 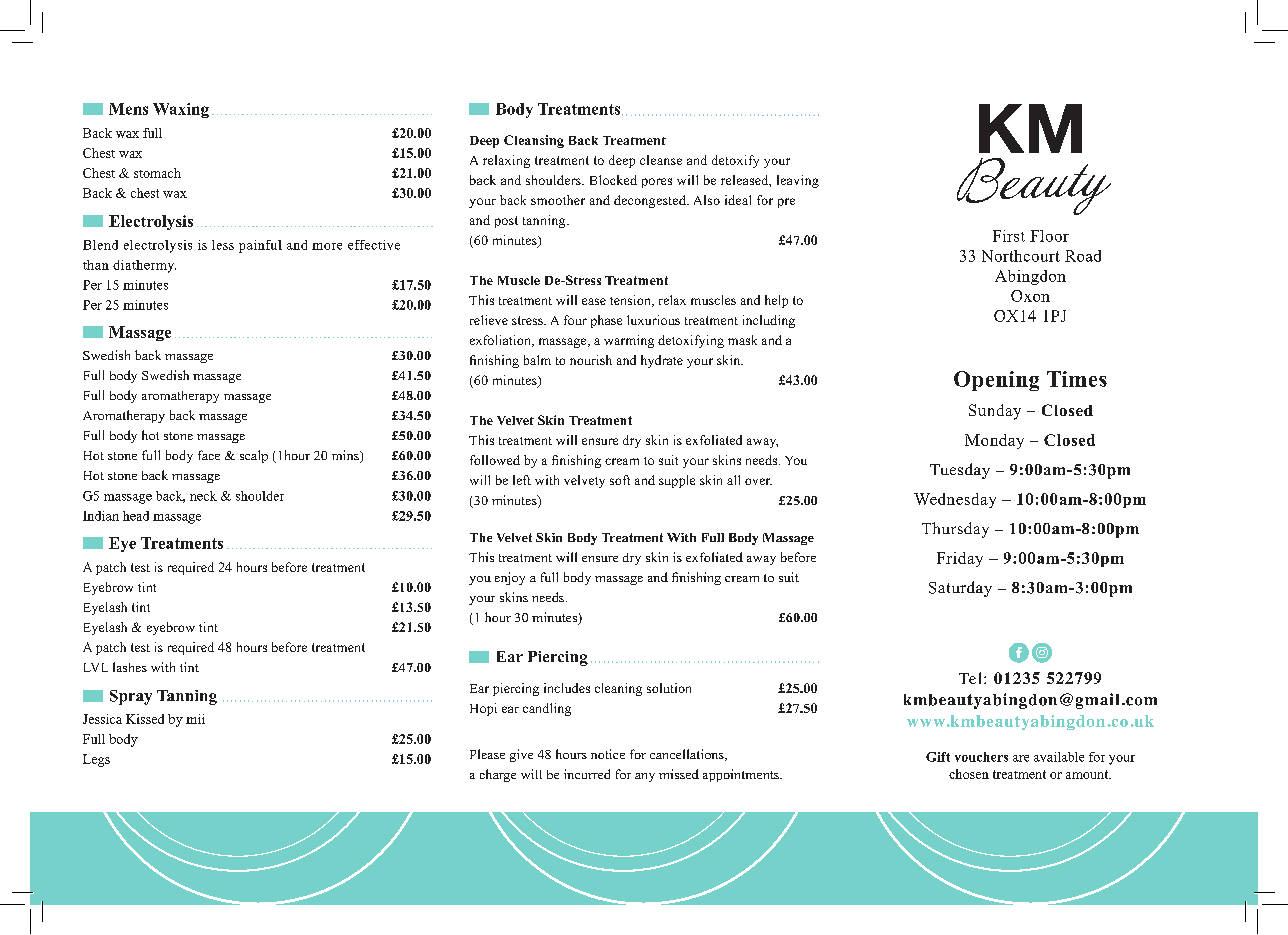 What do you see at coordinates (798, 181) in the image?
I see `leaving` at bounding box center [798, 181].
